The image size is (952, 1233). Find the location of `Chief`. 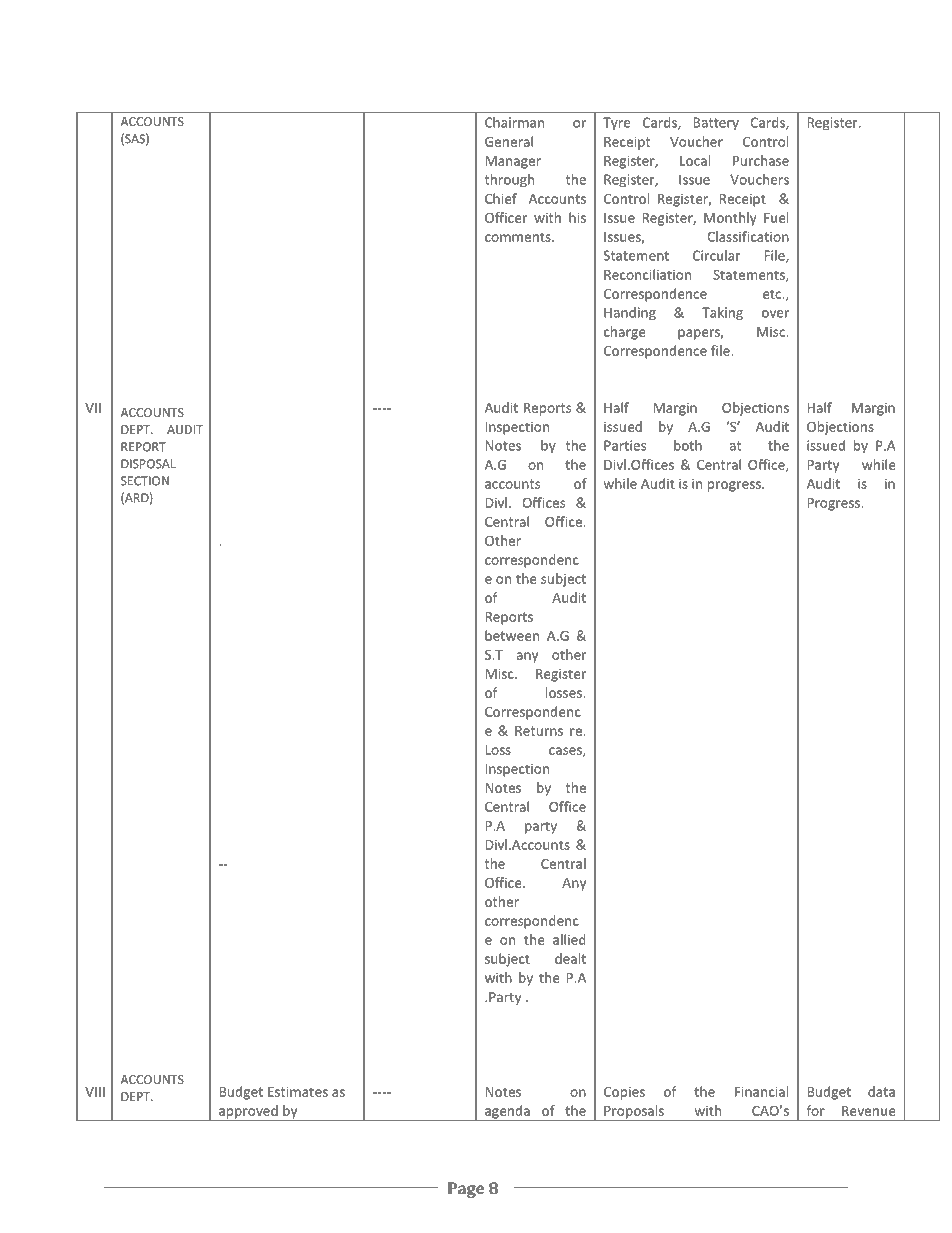

Chief is located at coordinates (501, 198).
